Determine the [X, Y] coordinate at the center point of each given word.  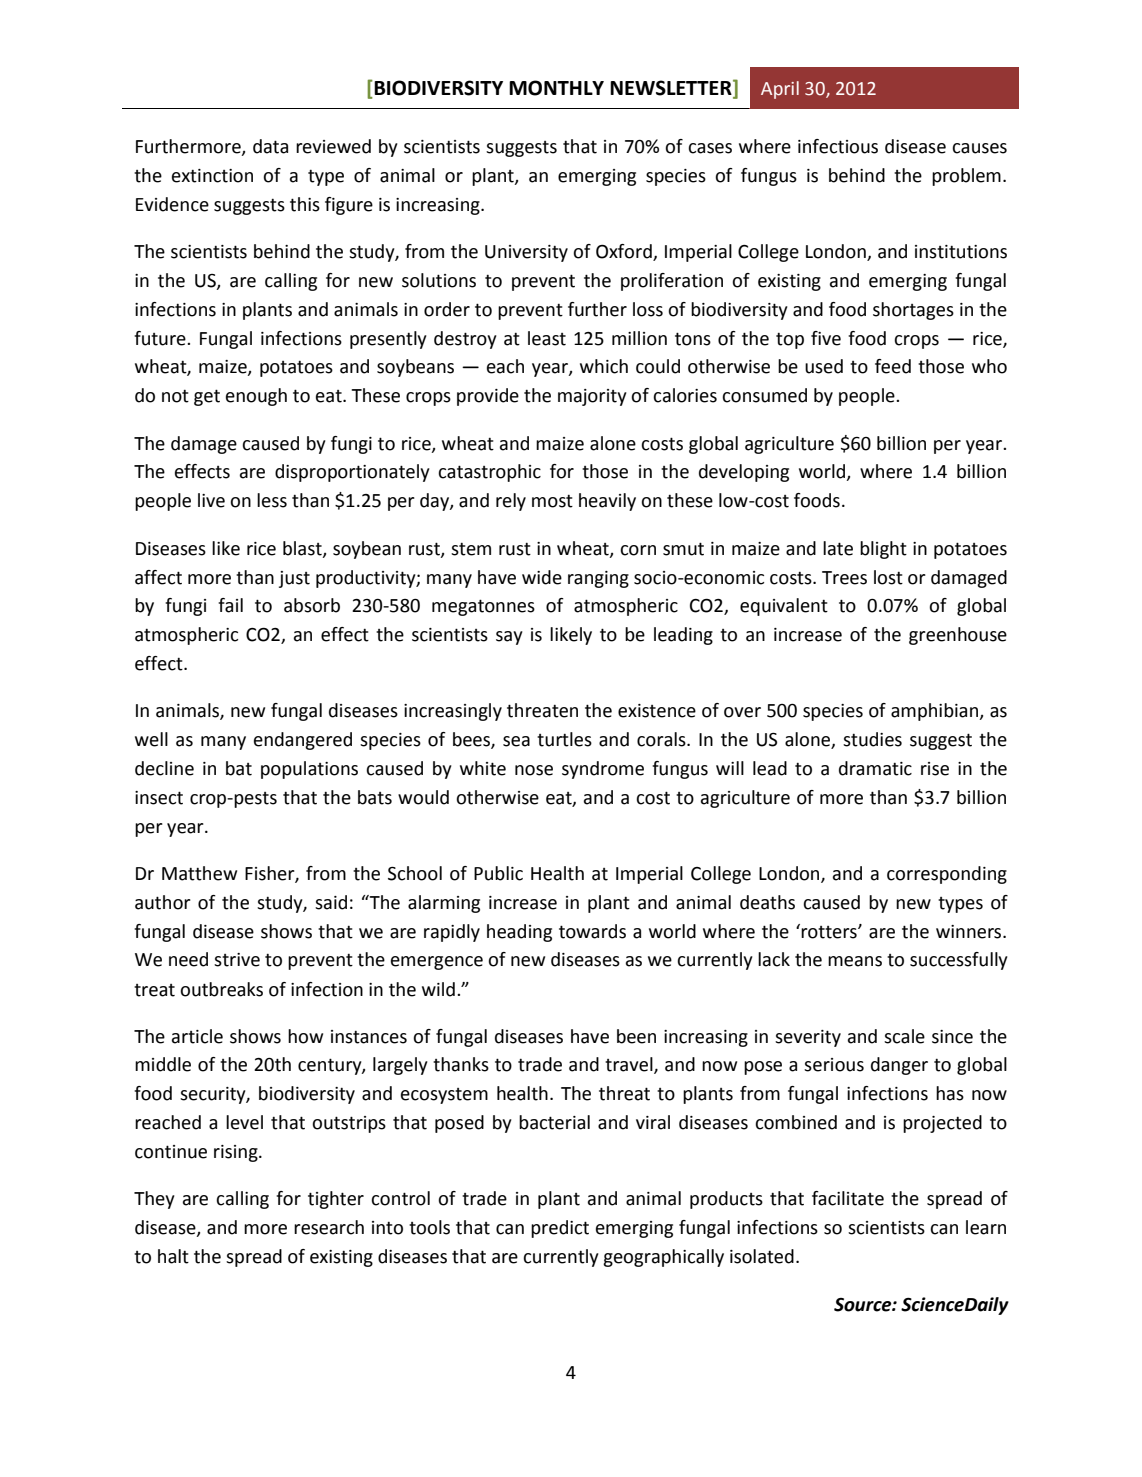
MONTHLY [556, 88]
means [855, 961]
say [509, 638]
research [329, 1227]
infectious [838, 146]
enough [256, 397]
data [270, 146]
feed [893, 366]
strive [237, 960]
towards [592, 931]
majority [592, 397]
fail [230, 605]
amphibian [935, 712]
